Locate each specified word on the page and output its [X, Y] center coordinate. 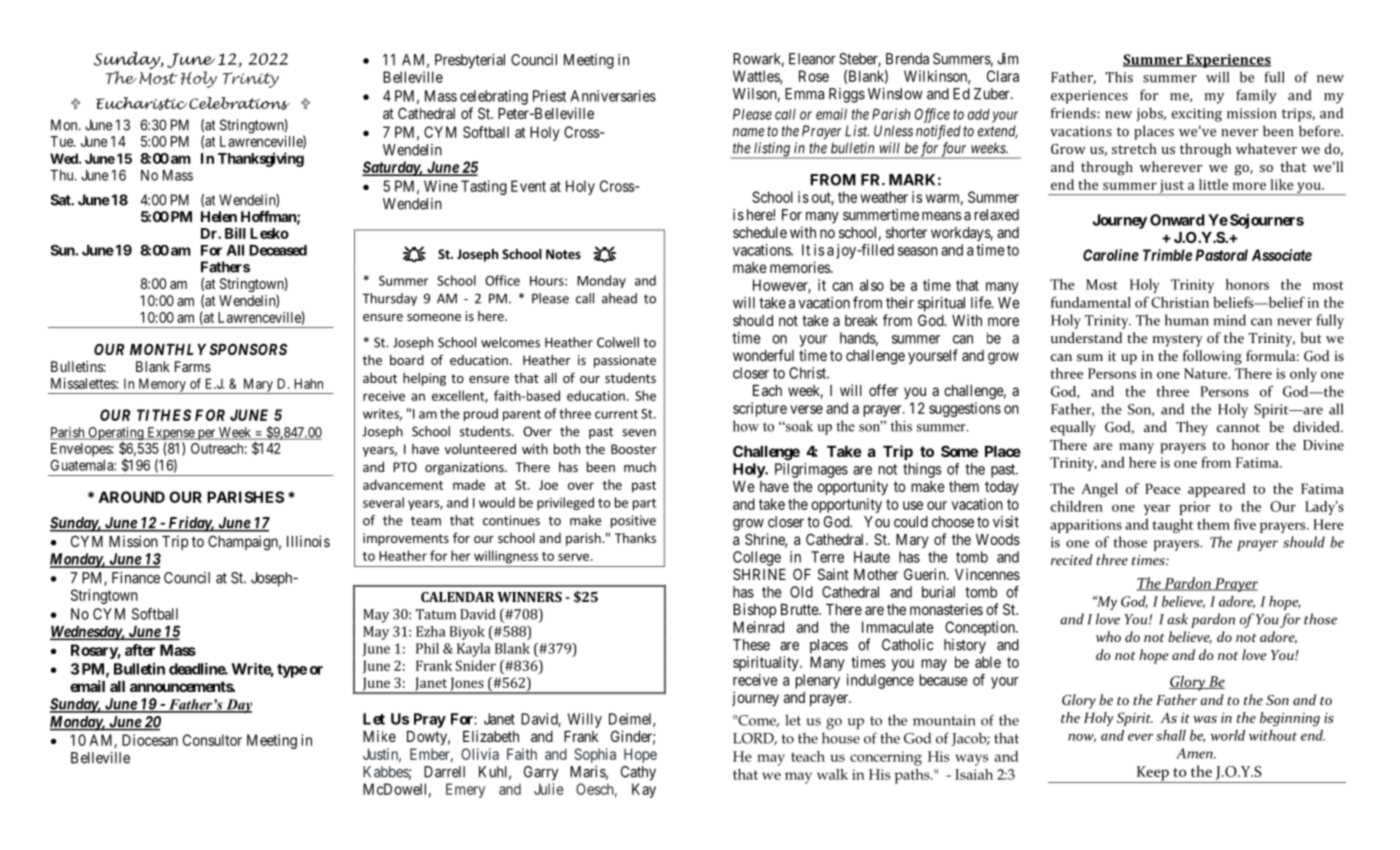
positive [633, 521]
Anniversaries [613, 96]
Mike [379, 736]
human [1187, 320]
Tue [62, 141]
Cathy [638, 773]
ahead [619, 298]
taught [1172, 526]
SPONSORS [248, 349]
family [1256, 96]
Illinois [308, 541]
